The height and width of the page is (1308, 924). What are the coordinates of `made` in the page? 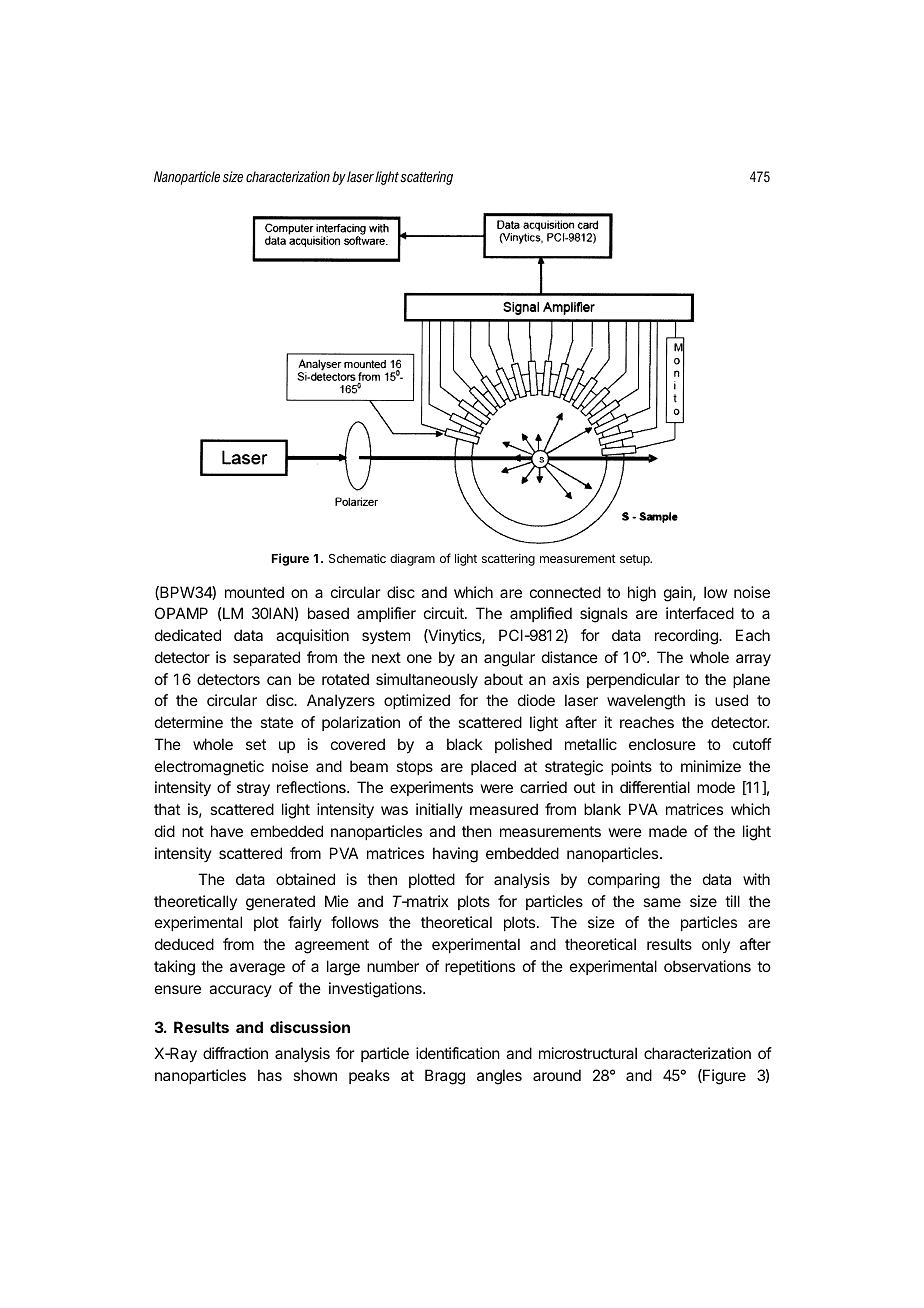 It's located at (668, 831).
